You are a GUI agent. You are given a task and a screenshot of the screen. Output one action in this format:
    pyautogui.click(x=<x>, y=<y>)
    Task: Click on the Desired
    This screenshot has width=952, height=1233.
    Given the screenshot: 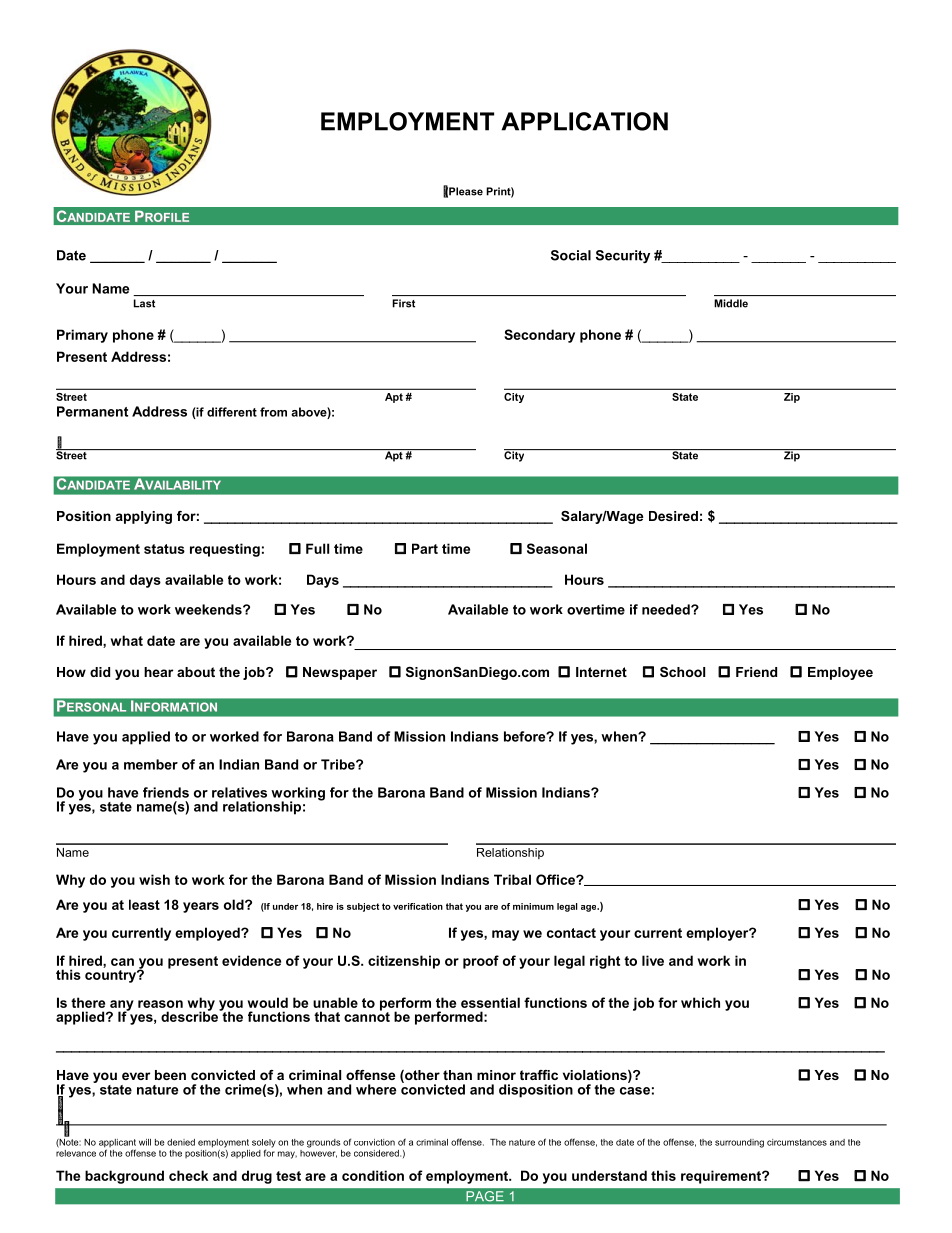 What is the action you would take?
    pyautogui.click(x=673, y=516)
